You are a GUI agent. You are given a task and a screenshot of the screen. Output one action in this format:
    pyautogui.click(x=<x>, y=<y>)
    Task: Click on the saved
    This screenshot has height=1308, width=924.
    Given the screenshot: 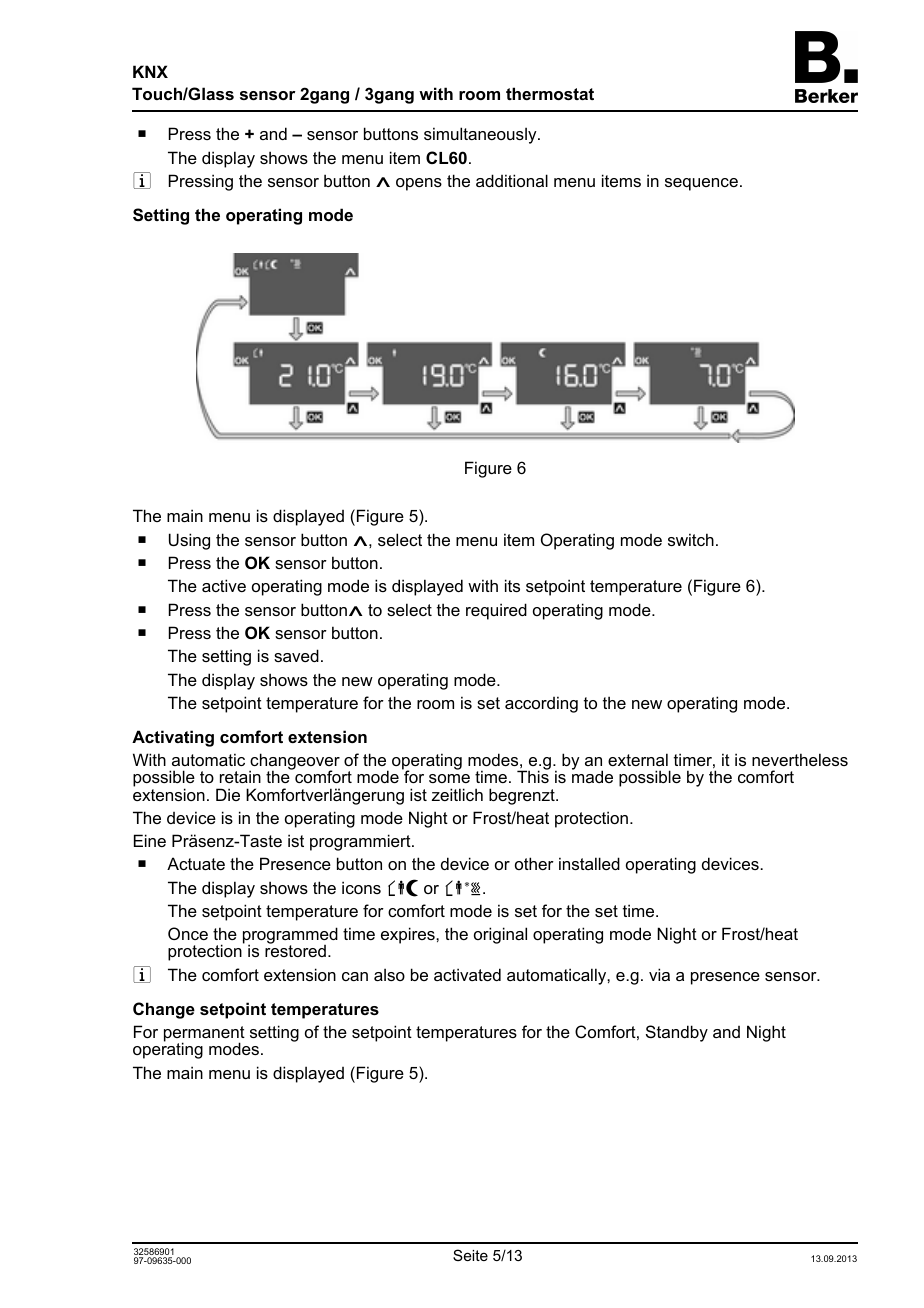 What is the action you would take?
    pyautogui.click(x=296, y=655)
